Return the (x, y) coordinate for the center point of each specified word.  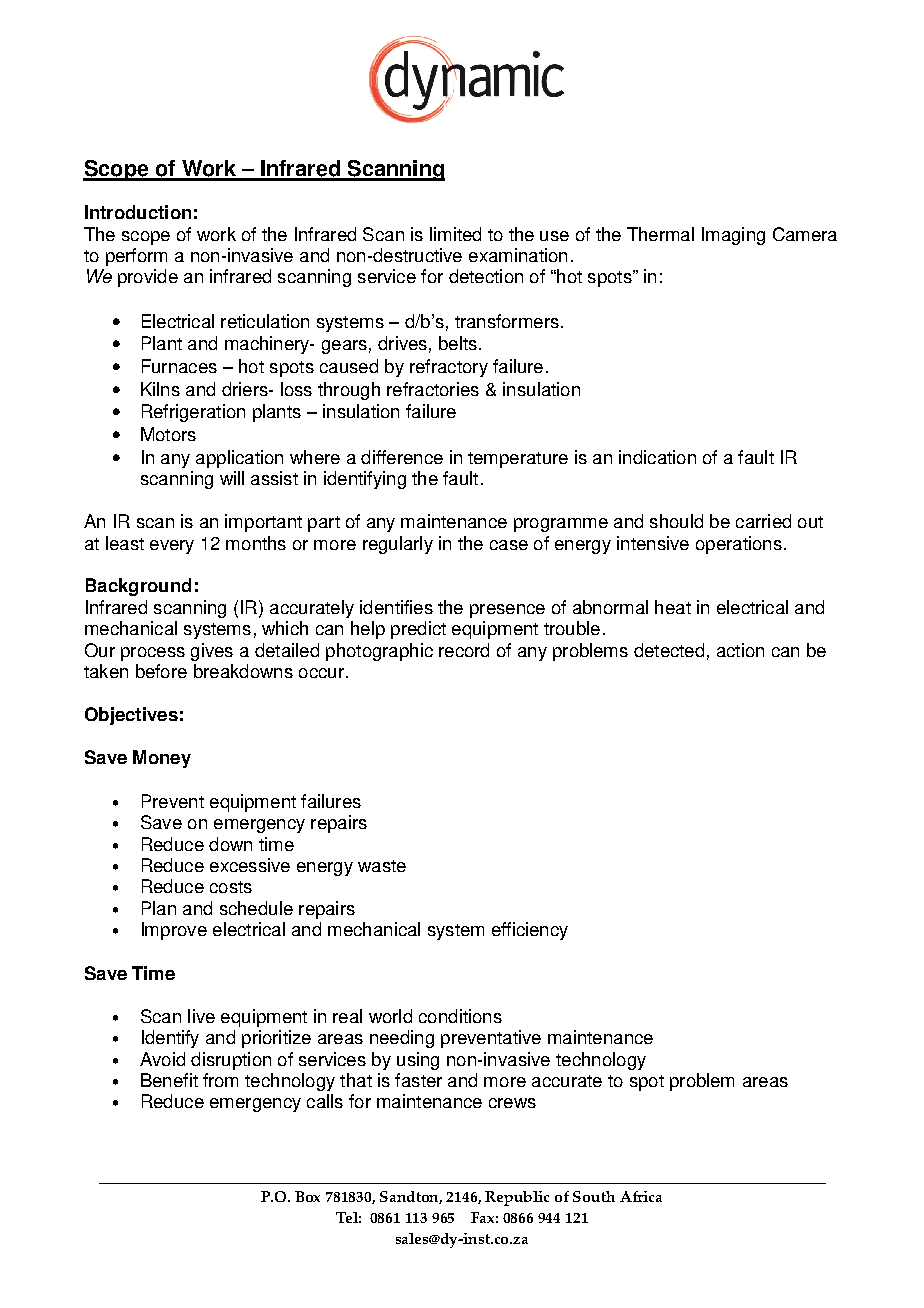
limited (455, 234)
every (172, 547)
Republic (517, 1198)
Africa (641, 1196)
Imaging (733, 236)
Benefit (169, 1080)
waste (382, 866)
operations (739, 545)
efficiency (530, 931)
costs (231, 887)
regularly (398, 545)
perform (136, 257)
